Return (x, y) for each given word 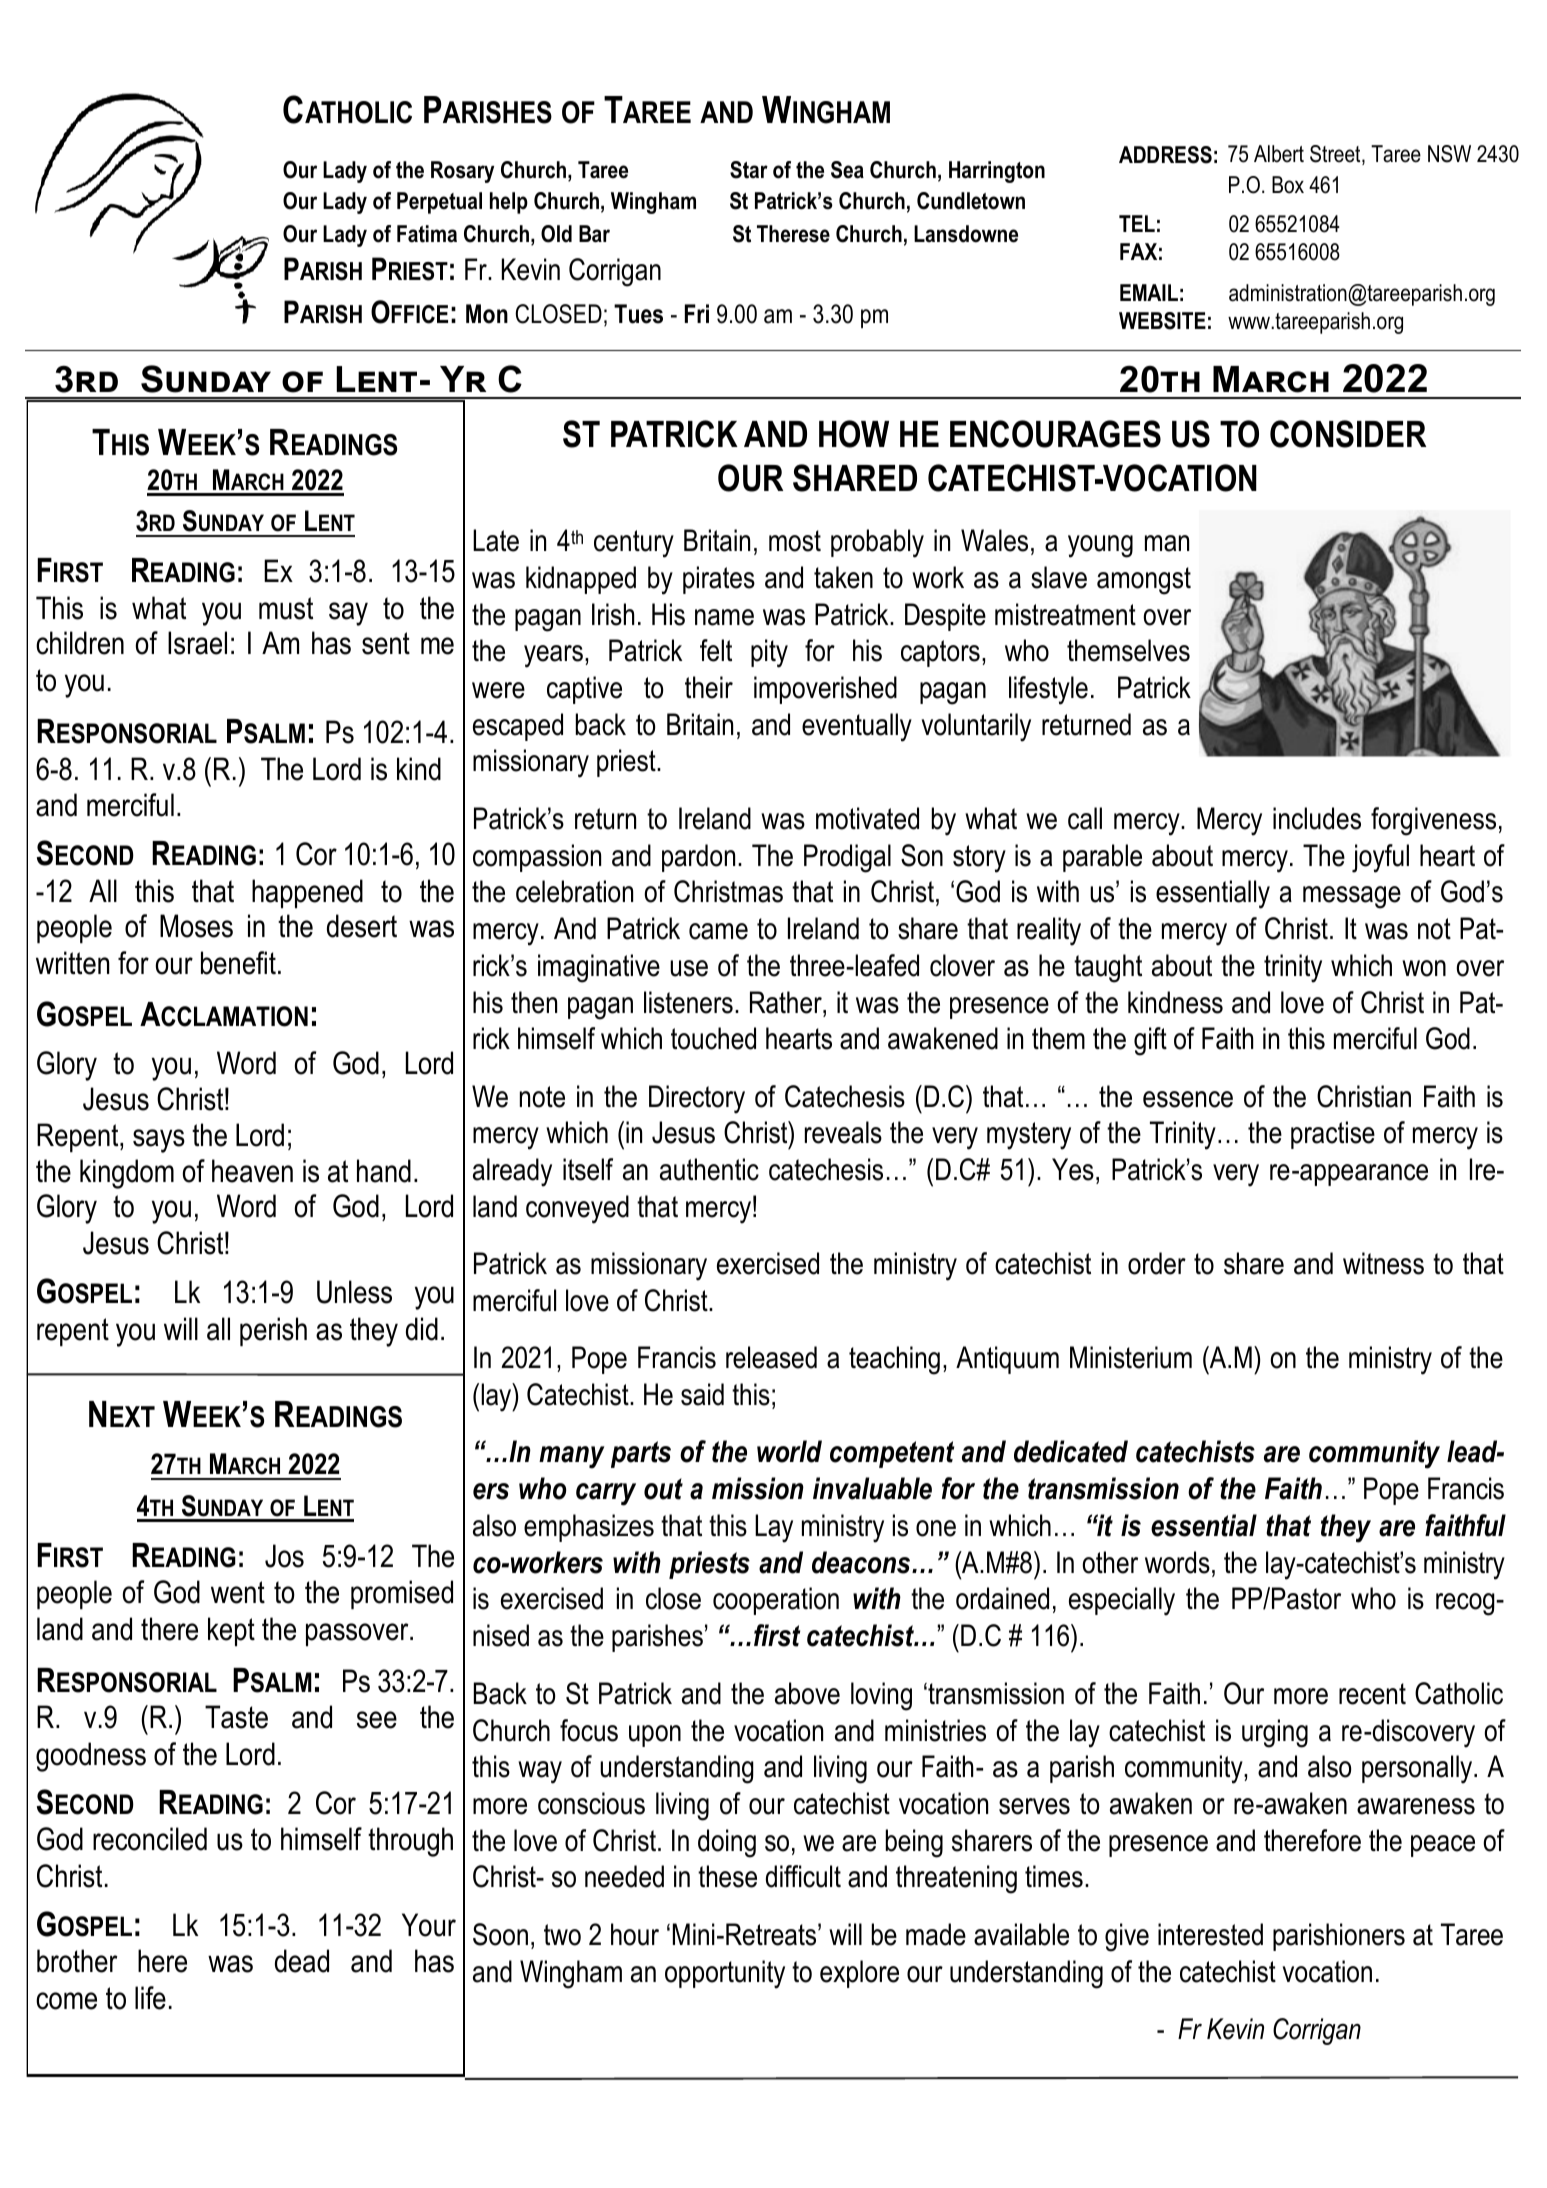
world (789, 1451)
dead (302, 1961)
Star (749, 170)
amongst (1144, 581)
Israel (197, 643)
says (159, 1141)
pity (769, 653)
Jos (284, 1556)
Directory (697, 1099)
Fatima (427, 234)
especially (1122, 1601)
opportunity (725, 1974)
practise (1333, 1135)
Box (1288, 185)
